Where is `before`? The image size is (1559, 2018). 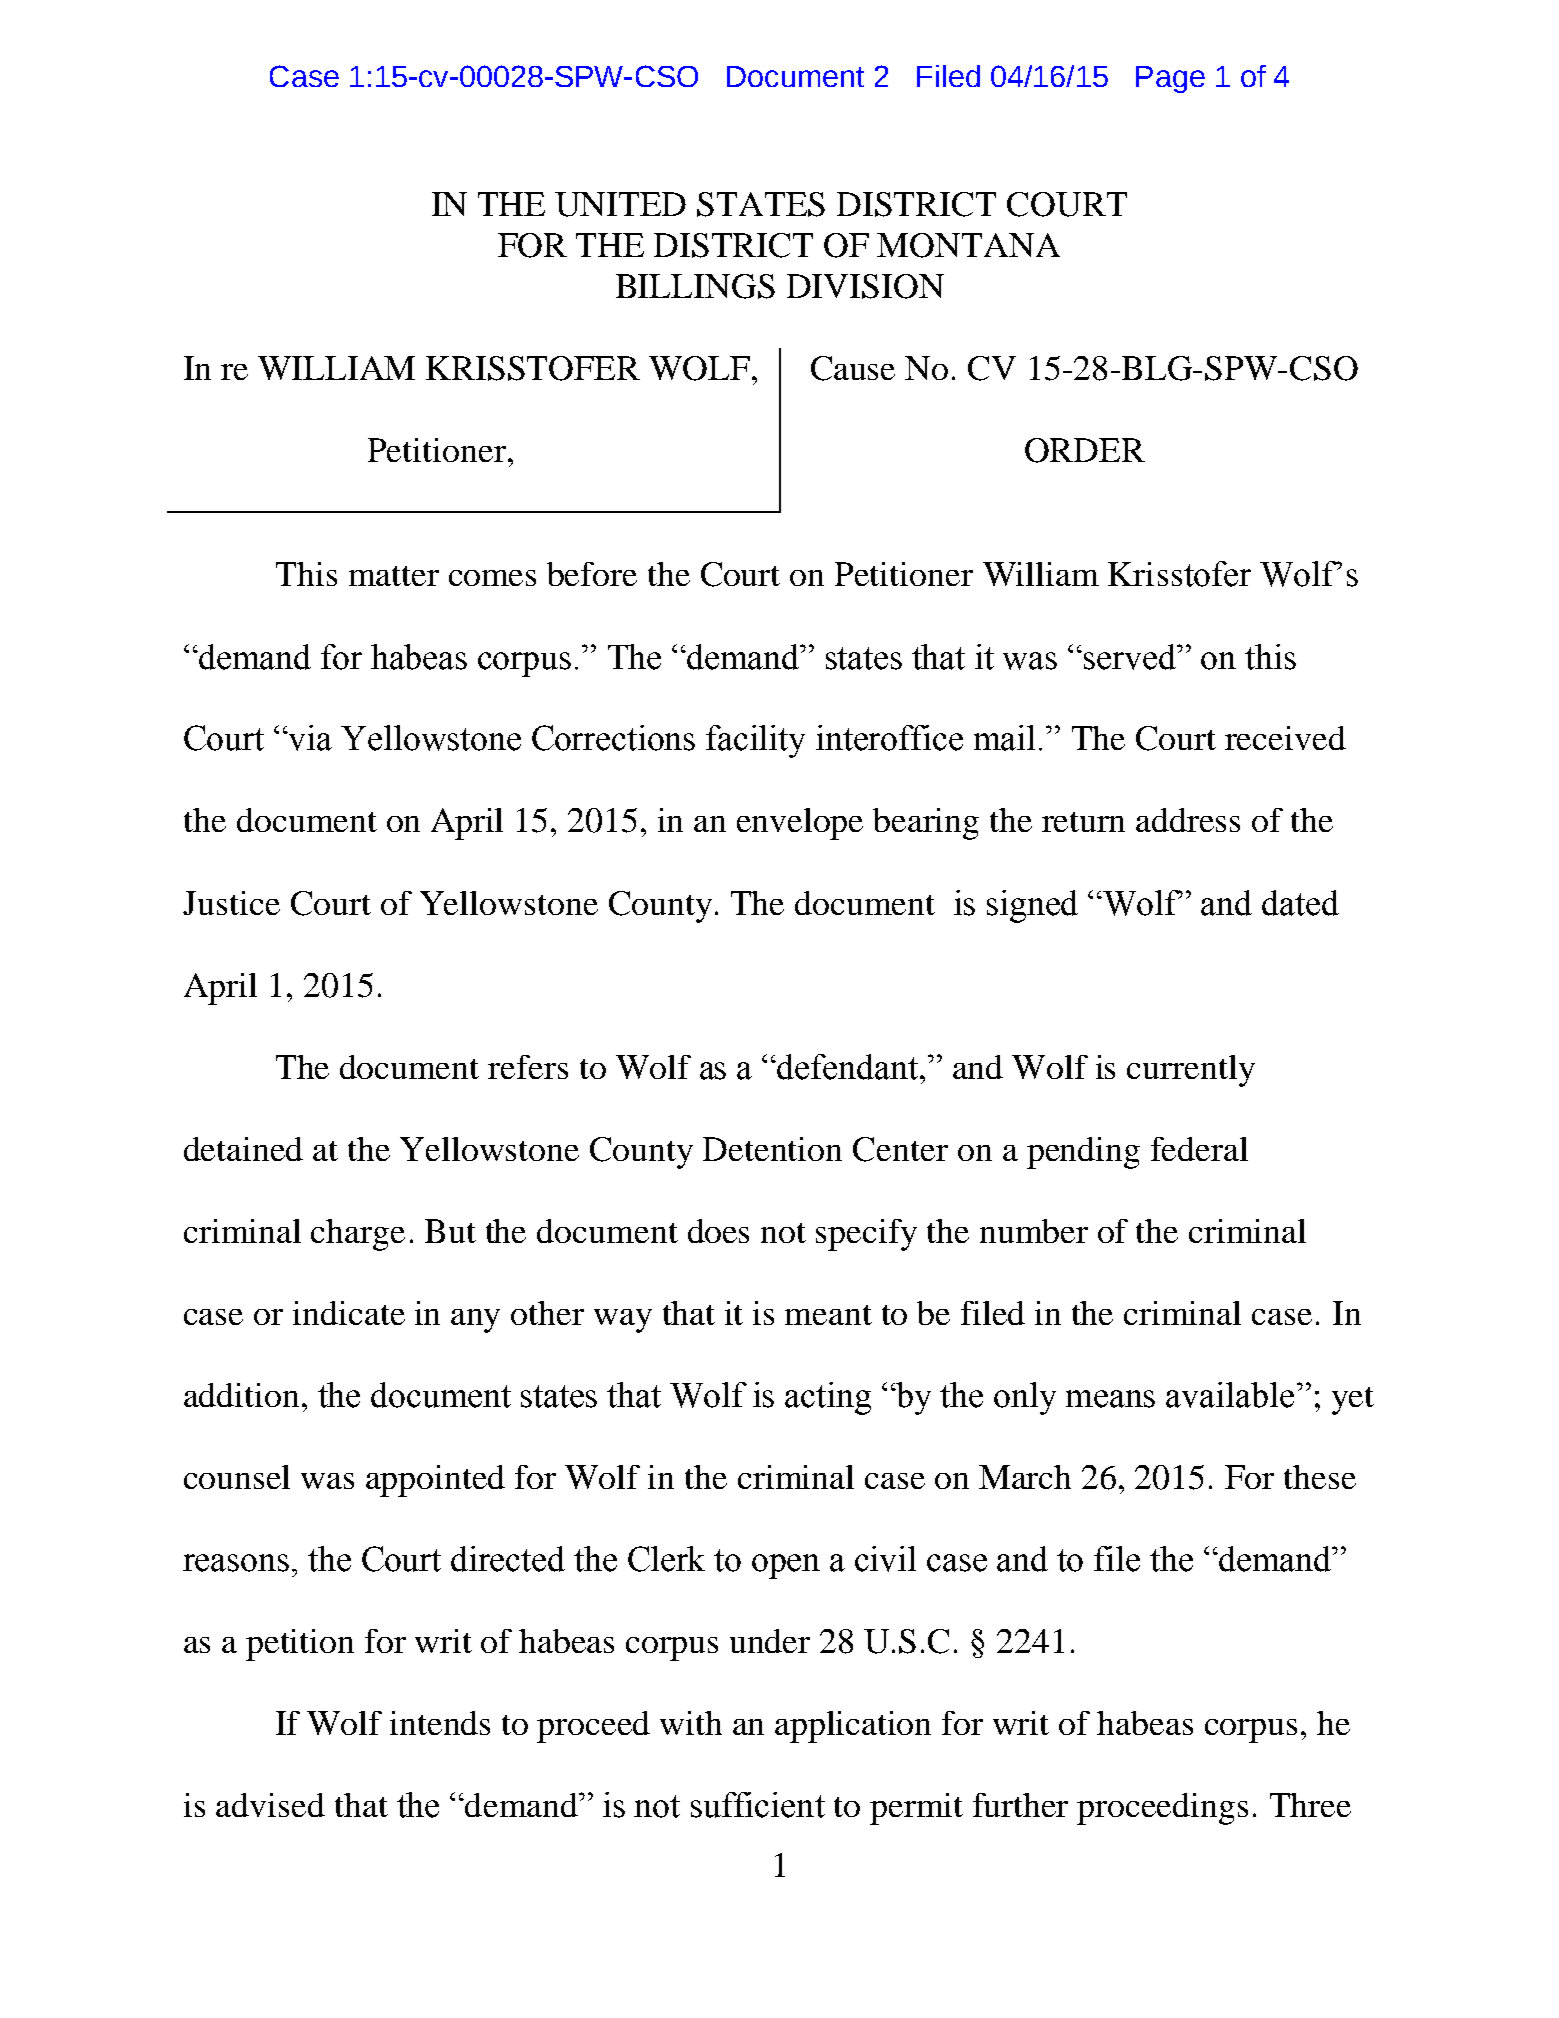
before is located at coordinates (592, 574).
